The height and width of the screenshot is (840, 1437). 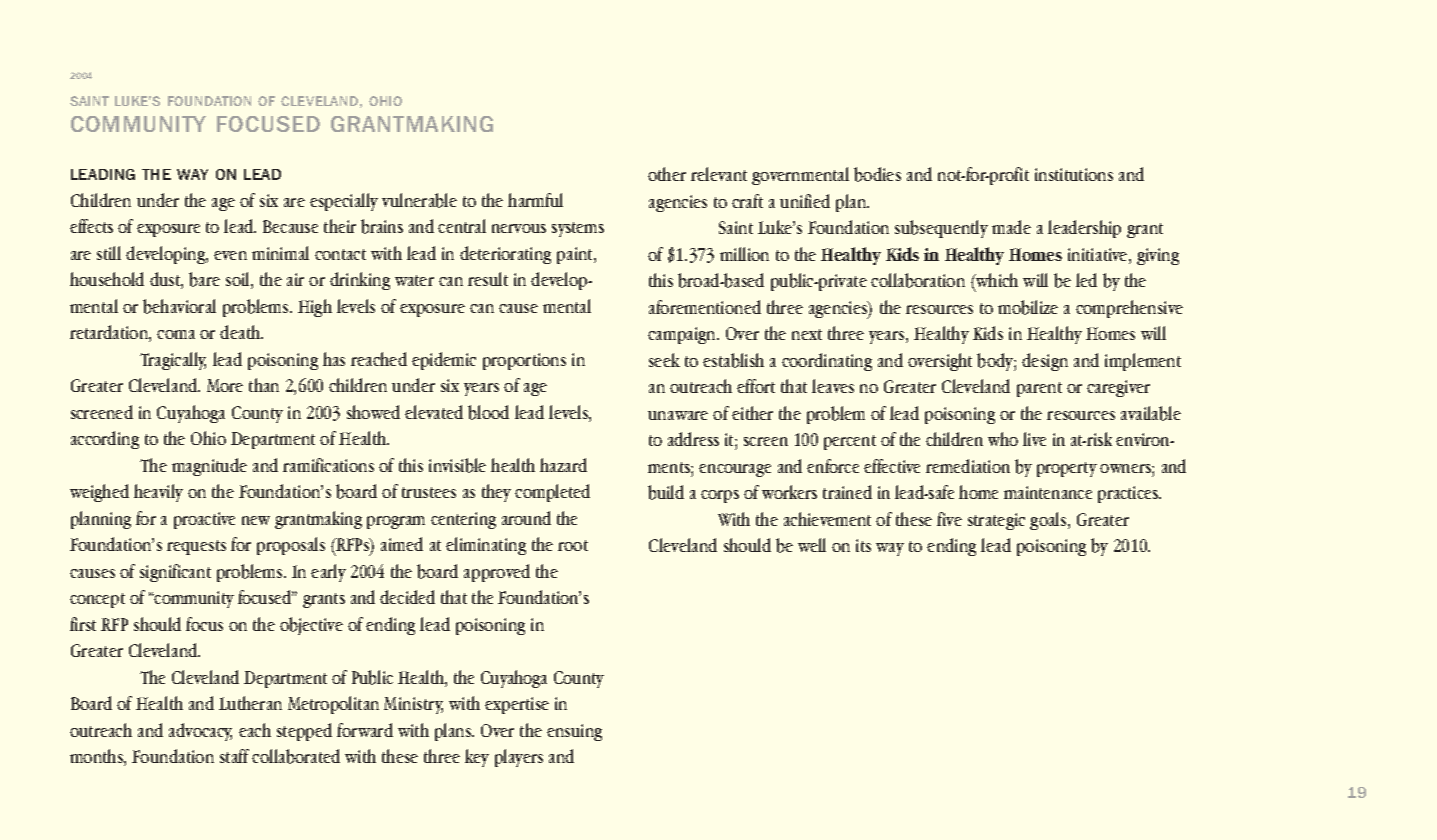 I want to click on requests, so click(x=196, y=547).
